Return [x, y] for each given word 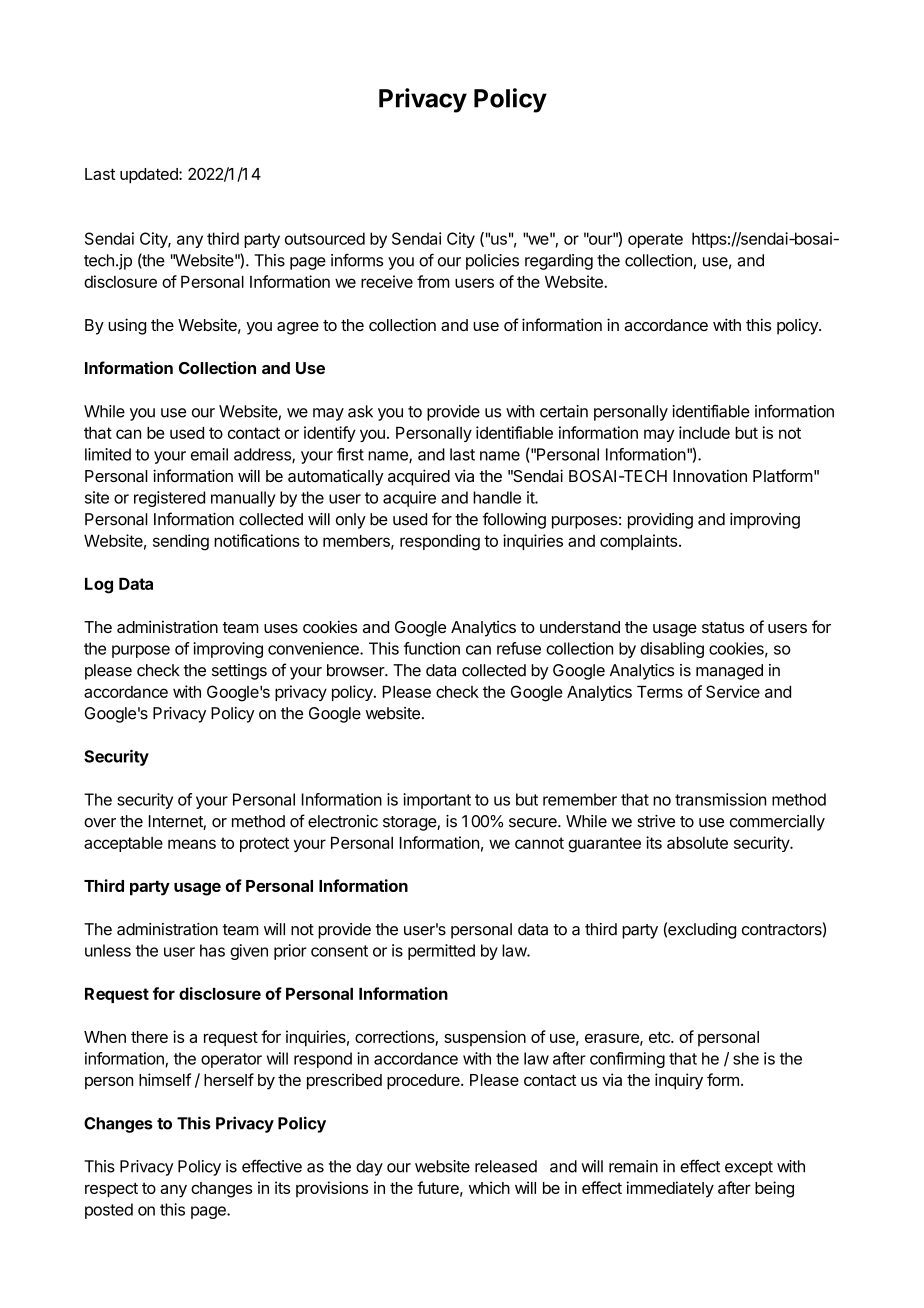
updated [150, 176]
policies [492, 262]
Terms [660, 692]
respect [111, 1190]
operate [655, 240]
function [432, 648]
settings [239, 672]
